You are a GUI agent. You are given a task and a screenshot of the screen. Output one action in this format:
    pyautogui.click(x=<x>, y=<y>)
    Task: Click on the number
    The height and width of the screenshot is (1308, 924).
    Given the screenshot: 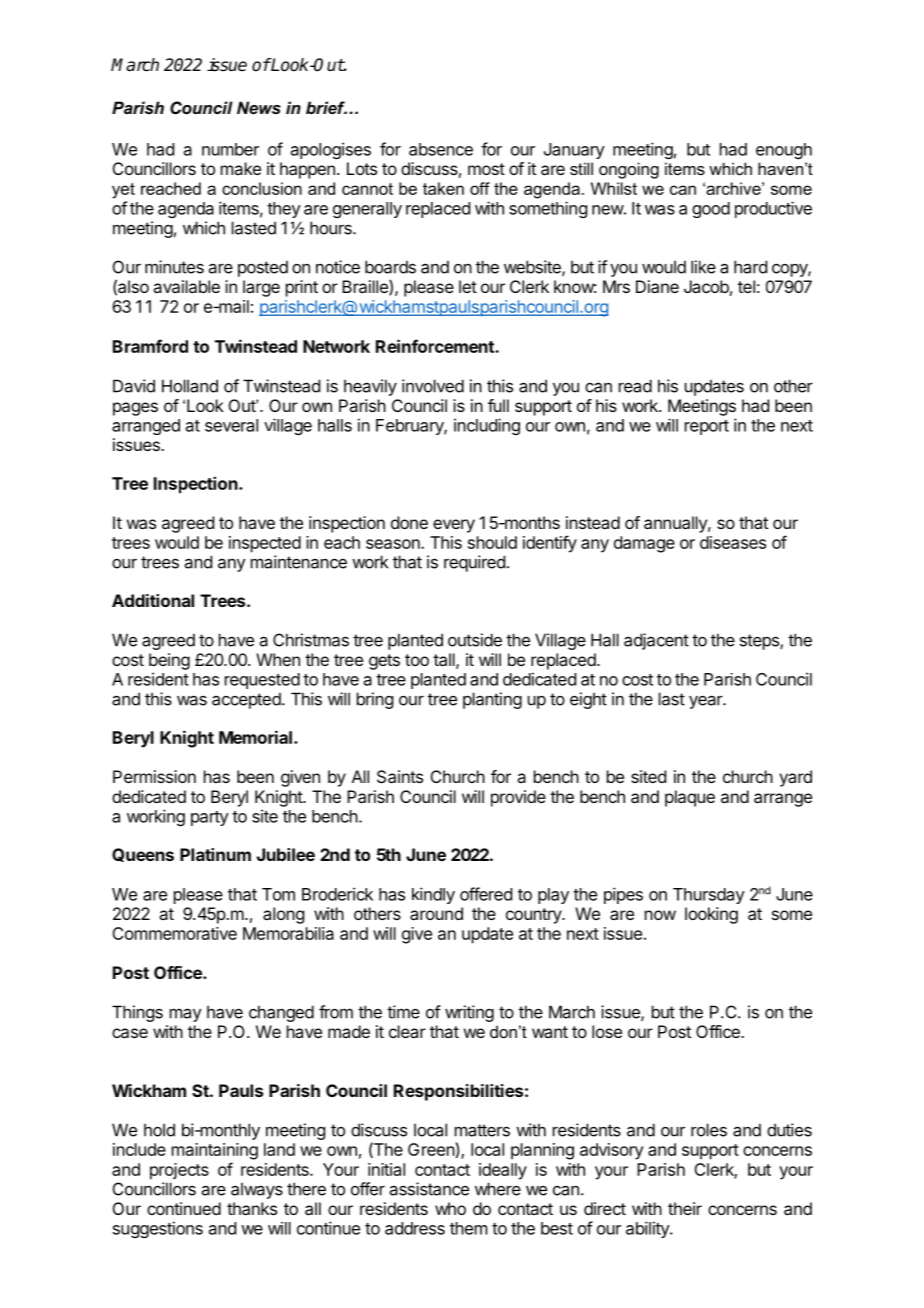 What is the action you would take?
    pyautogui.click(x=230, y=149)
